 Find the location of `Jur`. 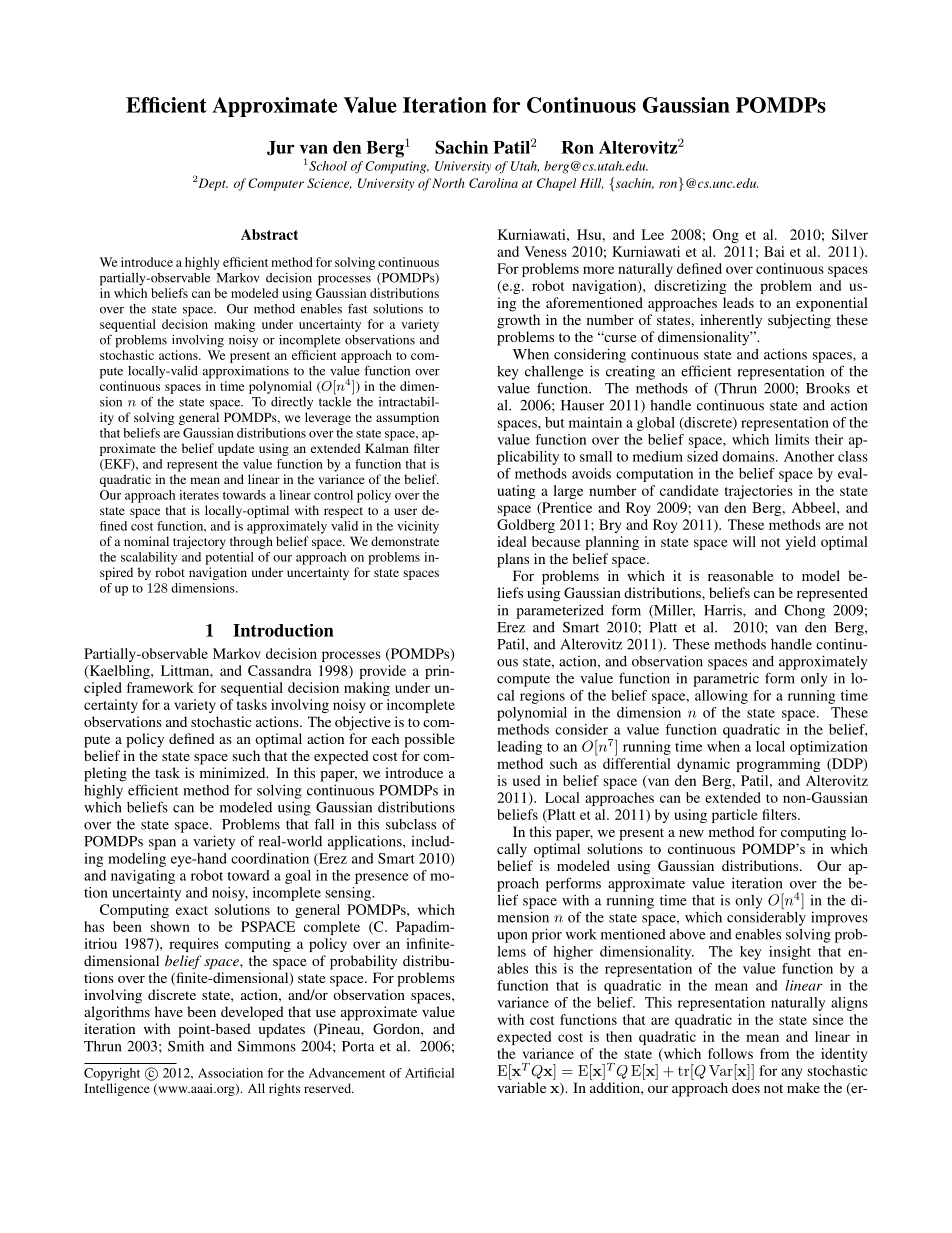

Jur is located at coordinates (280, 148).
